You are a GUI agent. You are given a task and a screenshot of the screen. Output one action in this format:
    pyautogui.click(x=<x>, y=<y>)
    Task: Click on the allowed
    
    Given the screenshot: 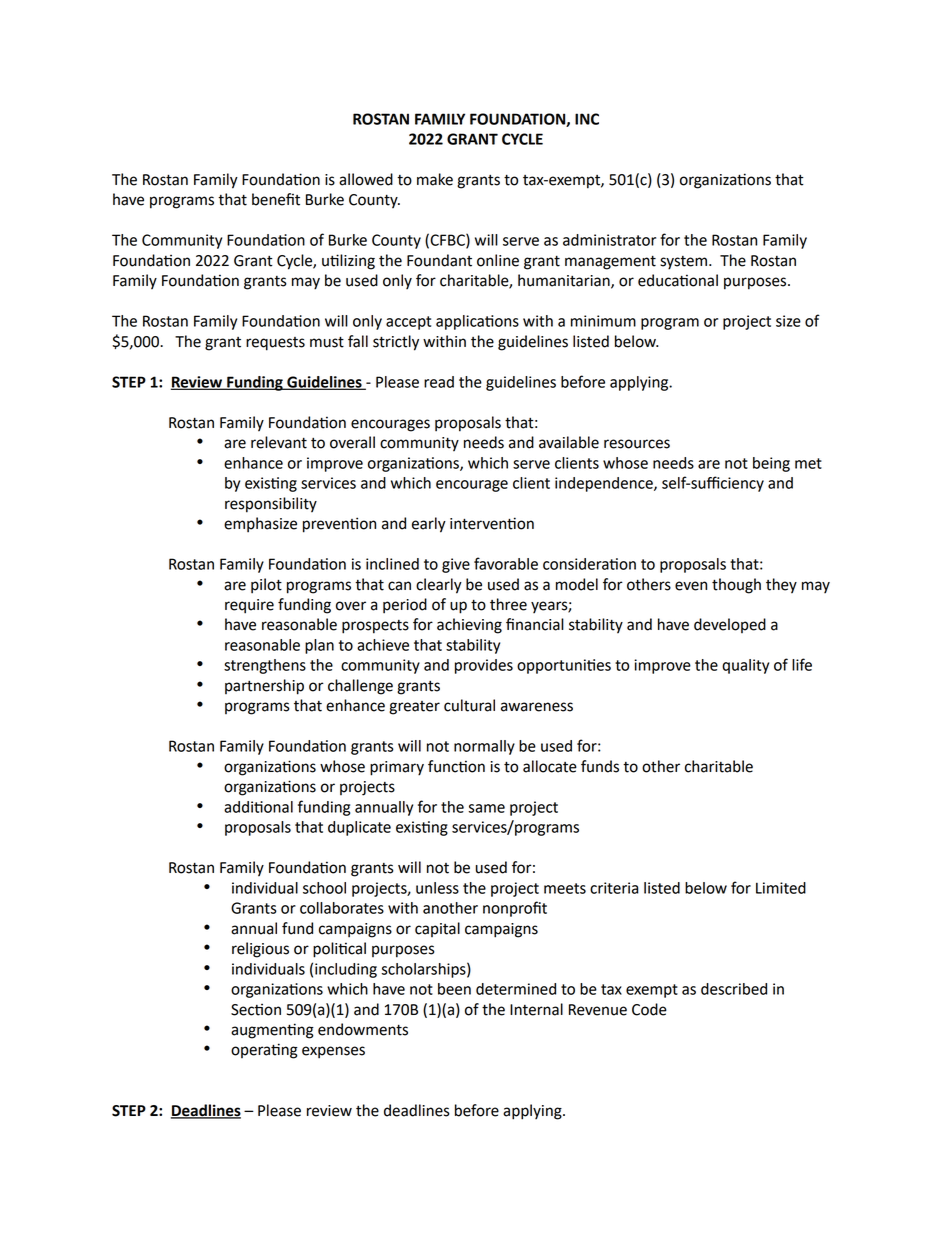 What is the action you would take?
    pyautogui.click(x=366, y=179)
